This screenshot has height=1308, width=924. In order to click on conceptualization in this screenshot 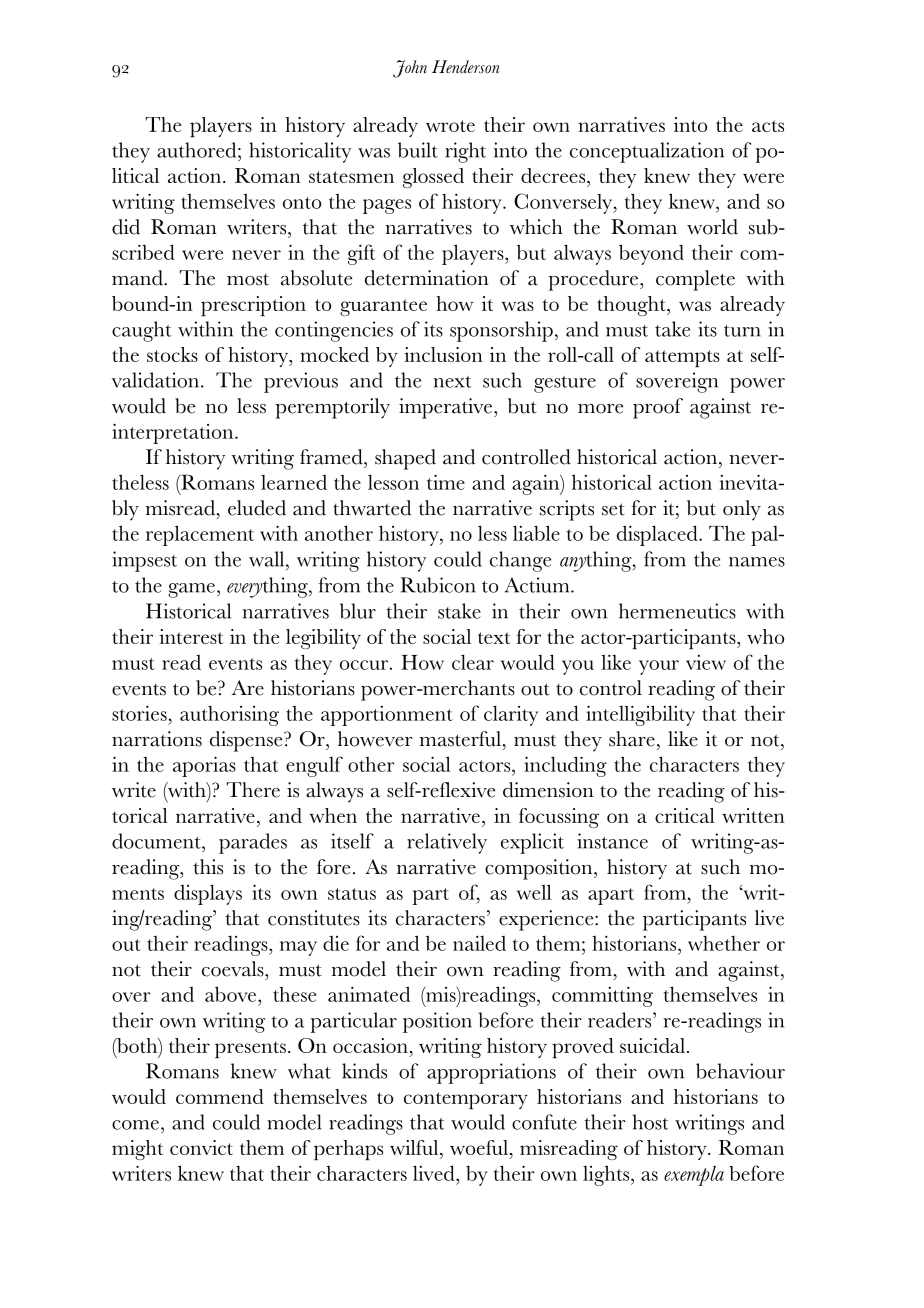, I will do `click(647, 152)`.
